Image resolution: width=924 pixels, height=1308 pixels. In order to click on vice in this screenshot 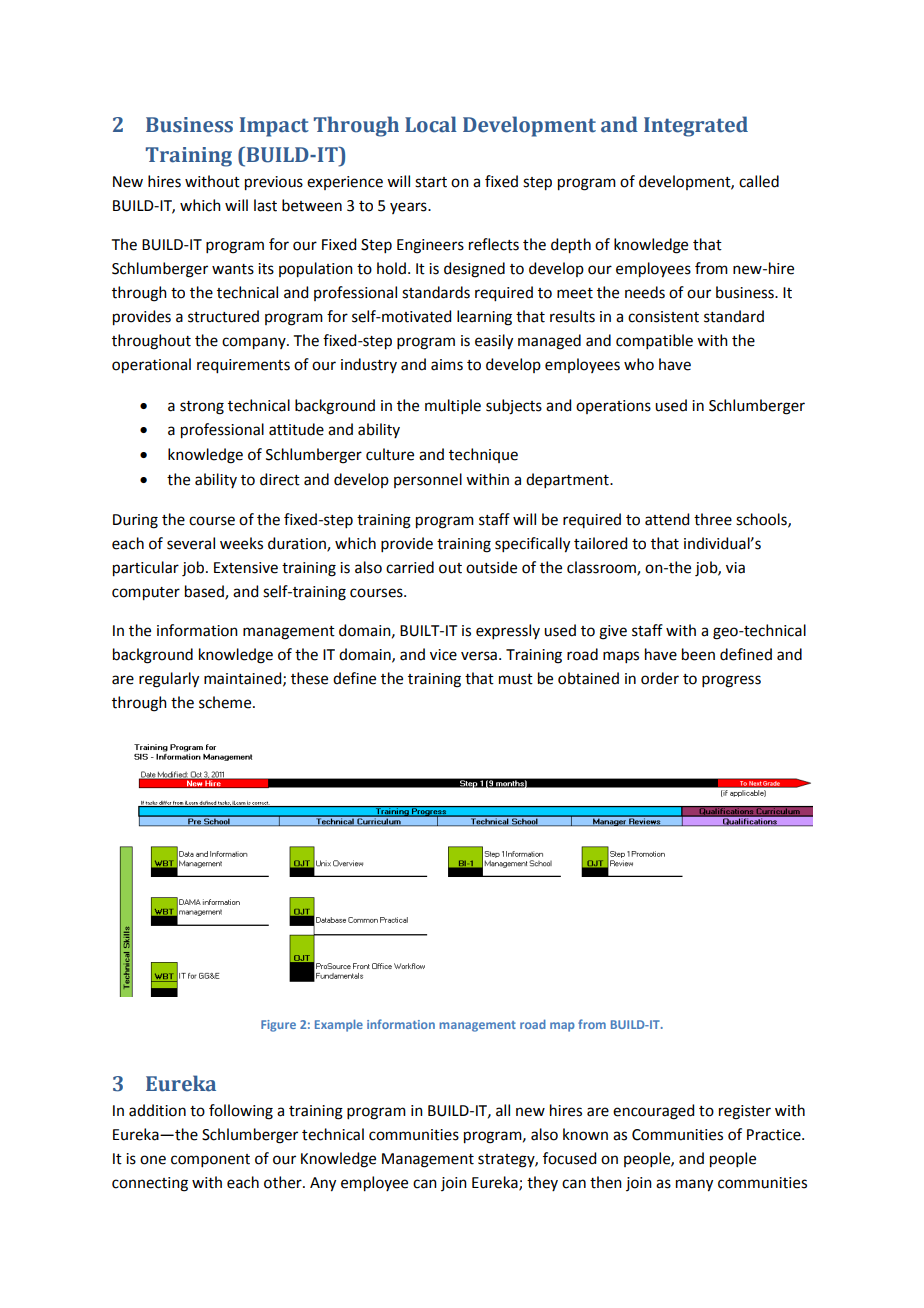, I will do `click(443, 655)`.
